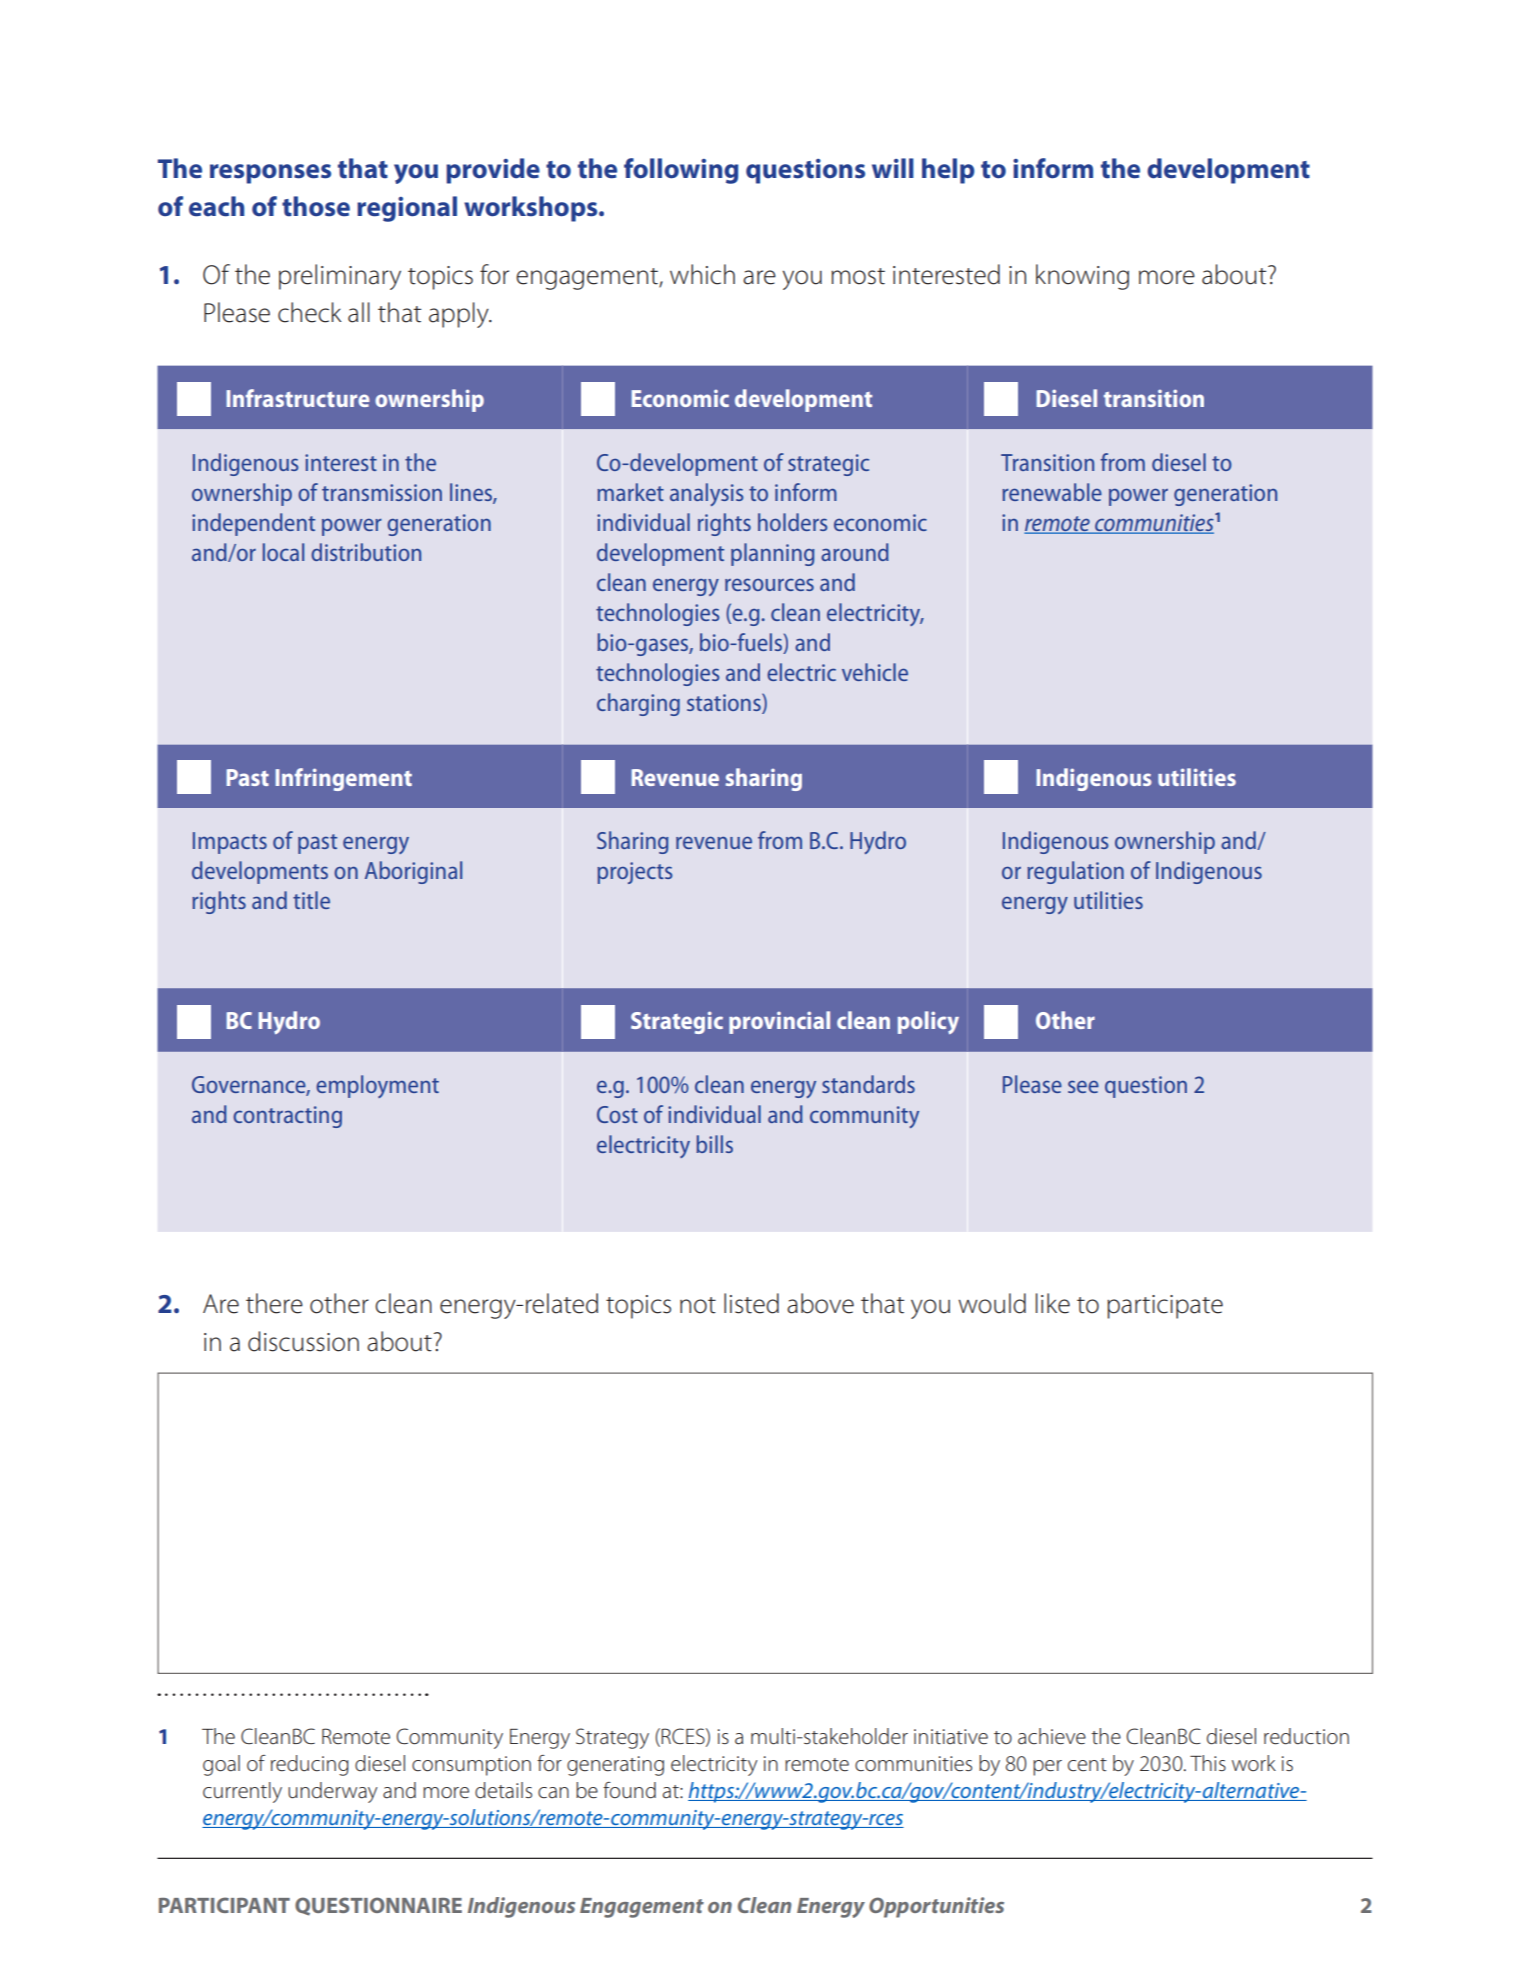 This screenshot has height=1980, width=1530. What do you see at coordinates (332, 1792) in the screenshot?
I see `underway` at bounding box center [332, 1792].
